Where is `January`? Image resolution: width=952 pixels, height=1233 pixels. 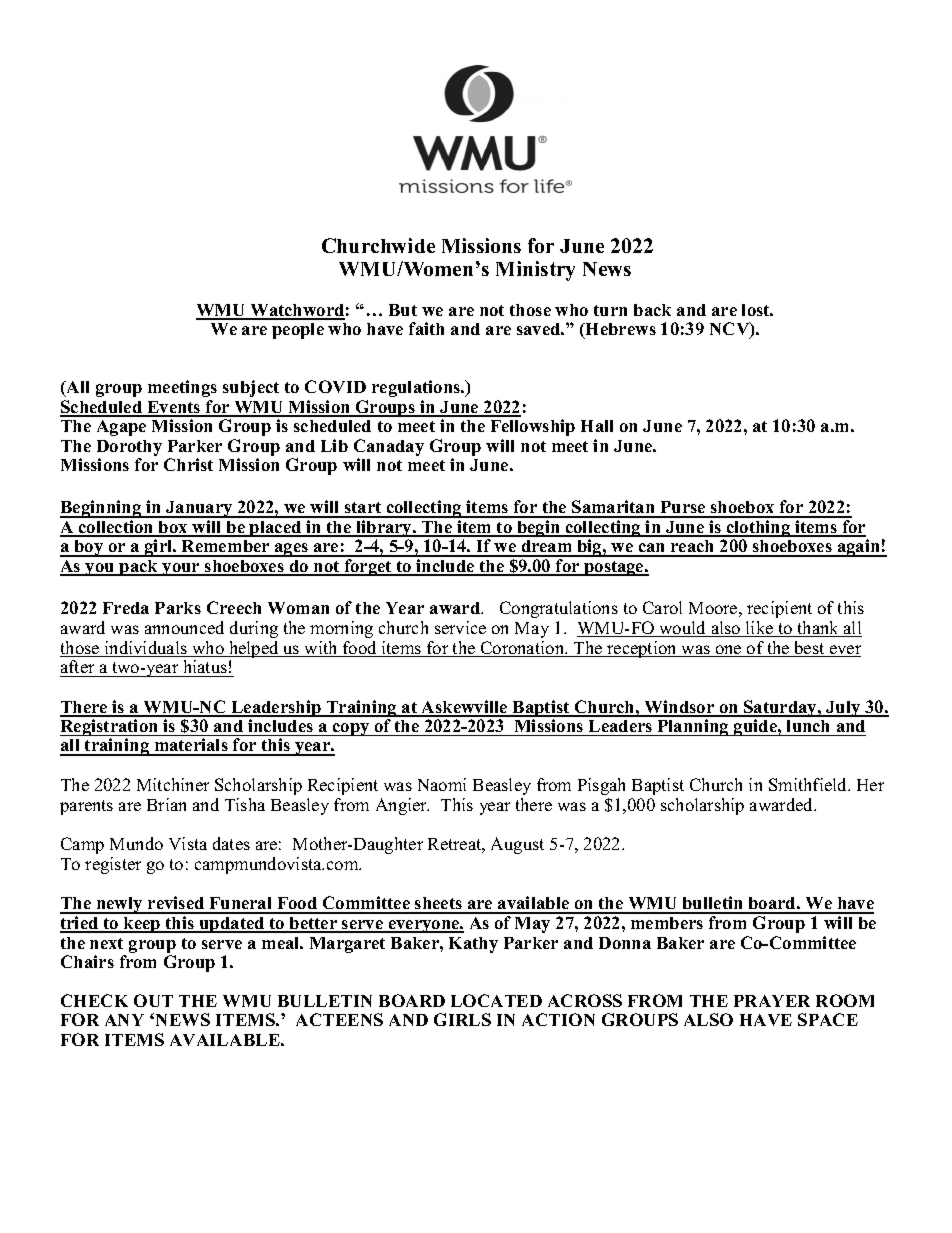 January is located at coordinates (199, 509).
